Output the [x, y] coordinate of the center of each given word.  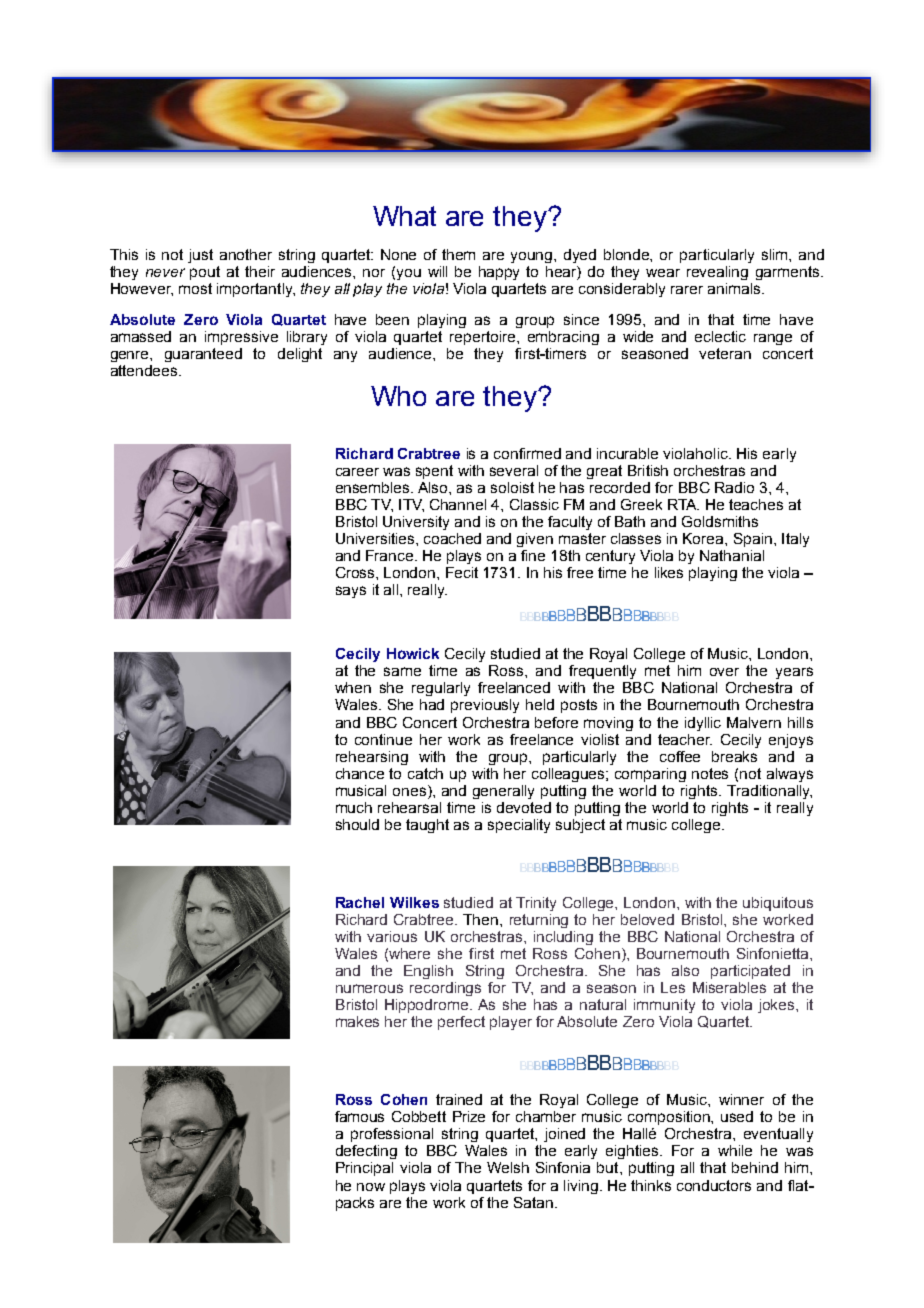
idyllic [703, 724]
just [200, 256]
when [353, 687]
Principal [364, 1169]
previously [485, 706]
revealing [717, 273]
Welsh [508, 1167]
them [458, 254]
